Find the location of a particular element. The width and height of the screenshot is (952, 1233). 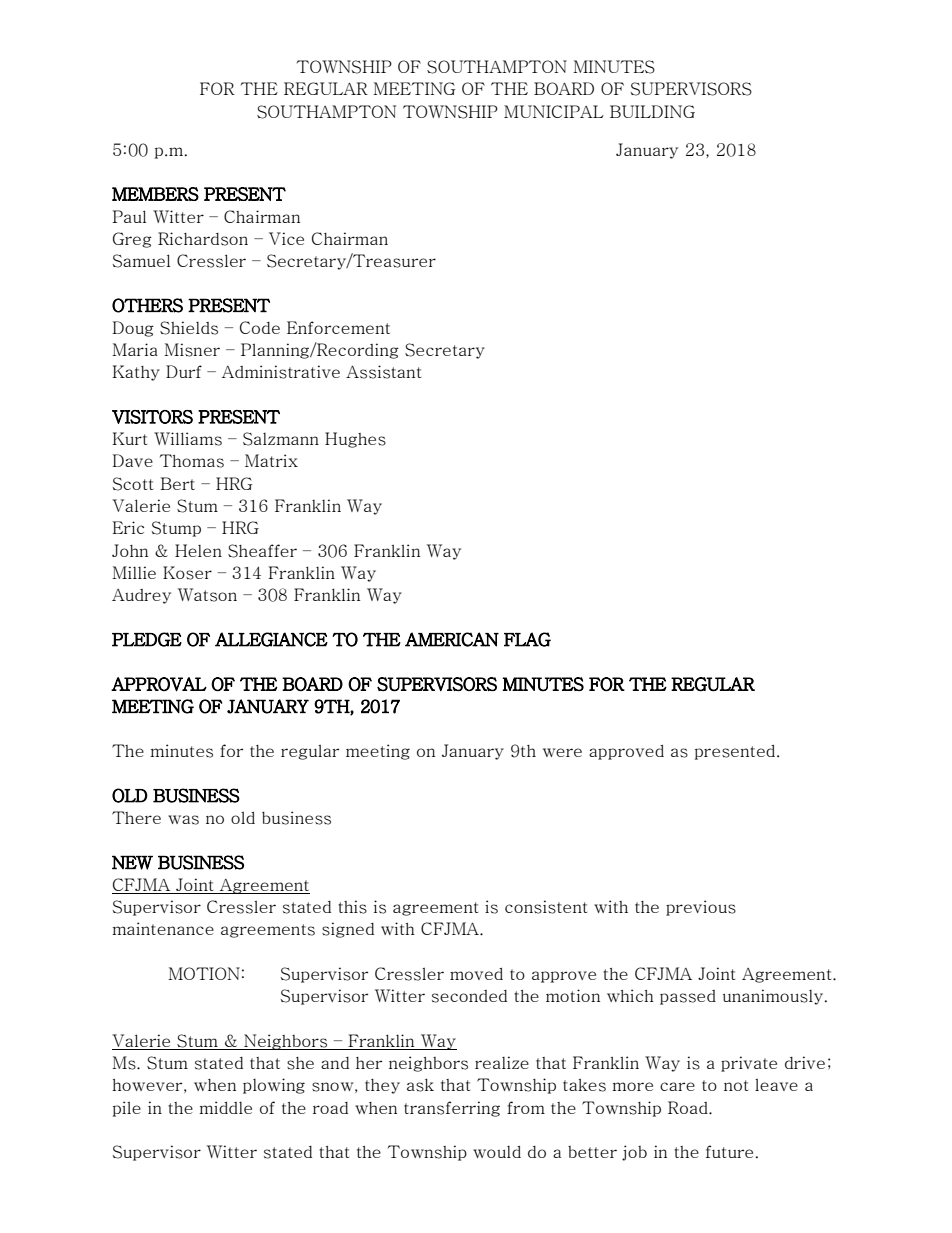

middle is located at coordinates (225, 1107).
